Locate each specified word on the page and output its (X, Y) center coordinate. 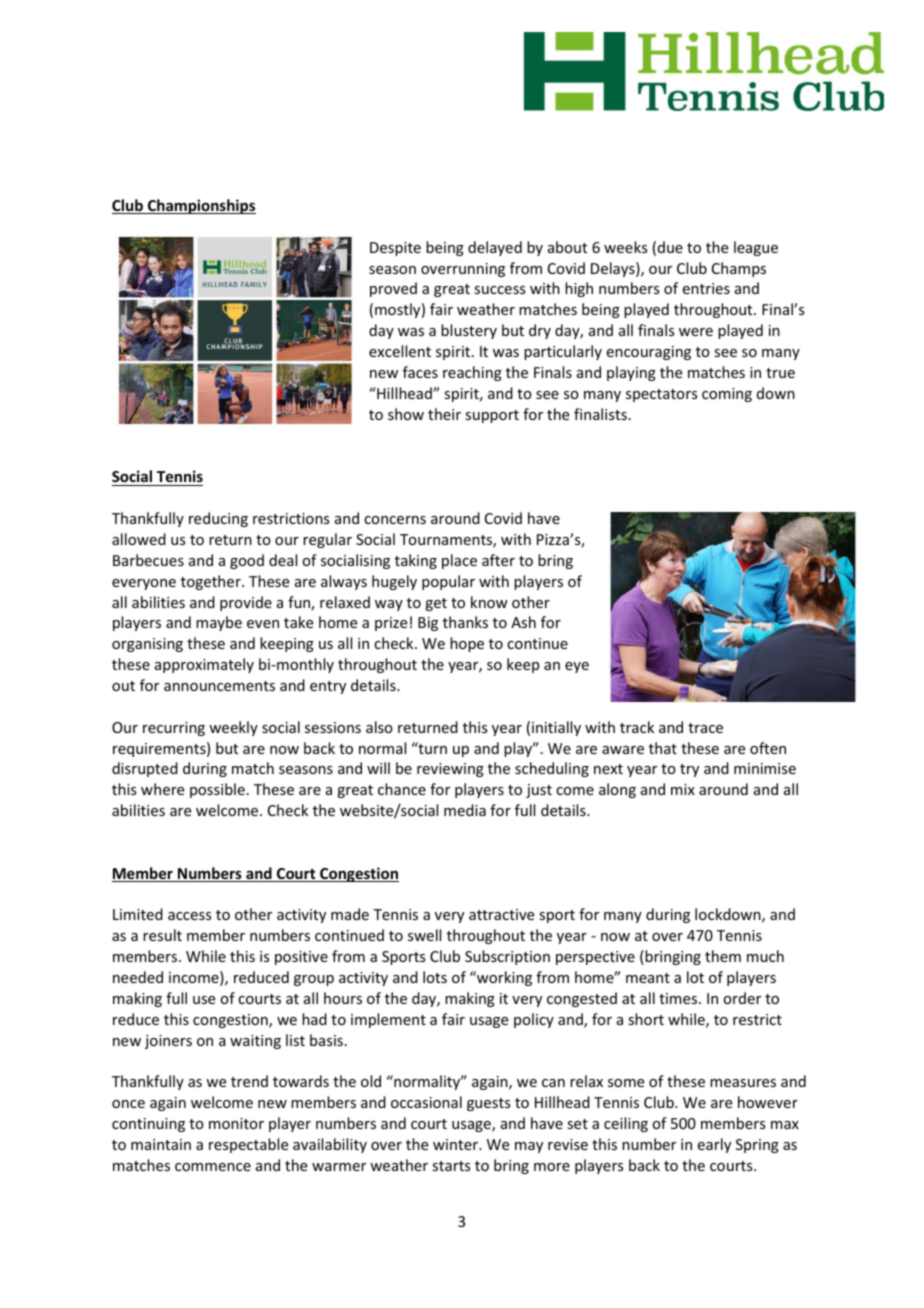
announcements (219, 686)
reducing (218, 519)
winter (457, 1144)
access (189, 916)
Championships (201, 206)
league (756, 248)
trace (705, 728)
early (714, 1145)
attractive (501, 914)
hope (467, 644)
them (723, 956)
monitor (236, 1123)
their (444, 414)
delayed (495, 248)
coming (727, 395)
